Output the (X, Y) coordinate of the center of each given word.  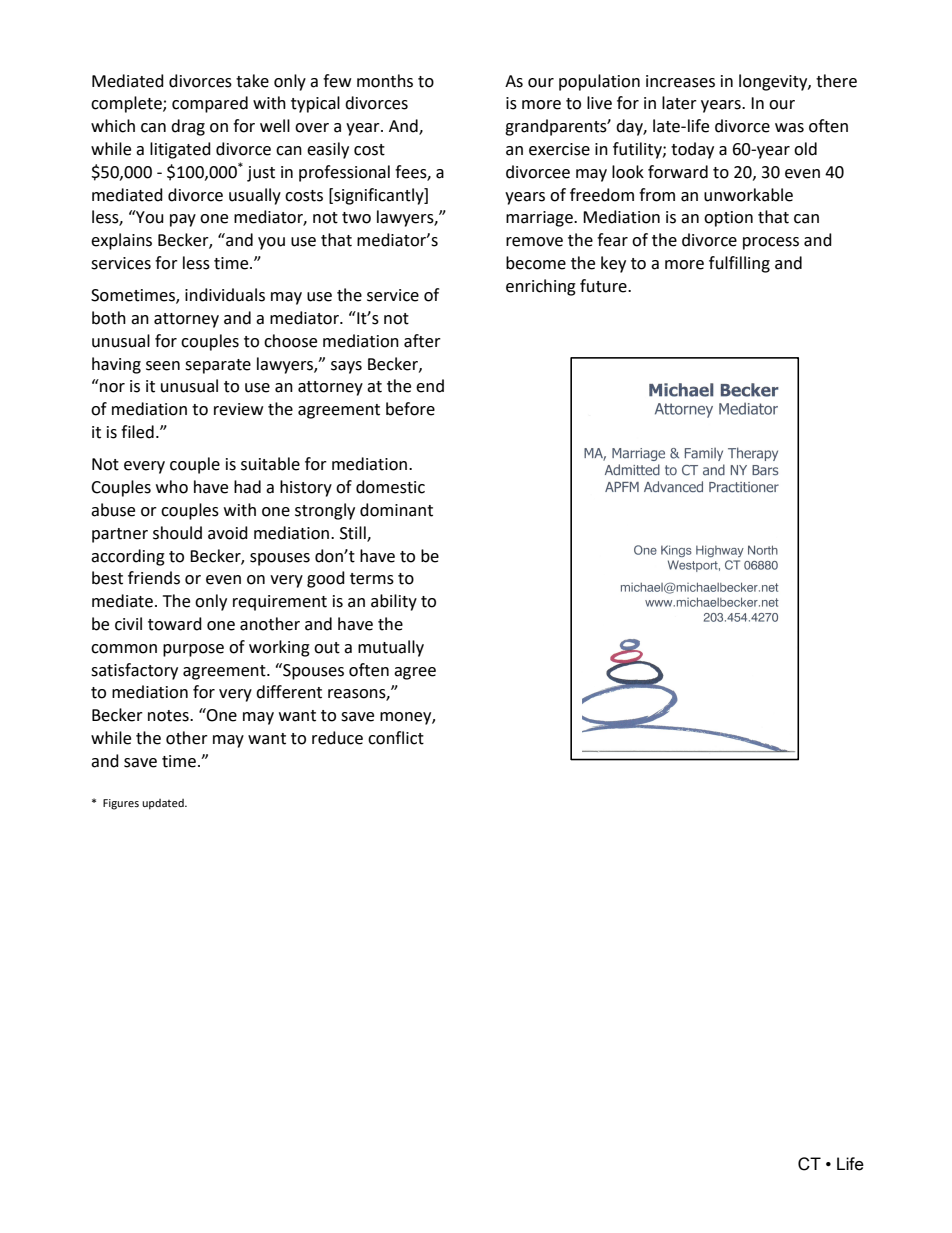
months (385, 81)
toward (175, 624)
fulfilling (739, 264)
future (604, 286)
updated (164, 804)
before (410, 409)
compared (210, 104)
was (789, 128)
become (536, 263)
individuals (225, 295)
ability (394, 602)
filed (137, 432)
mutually (391, 648)
